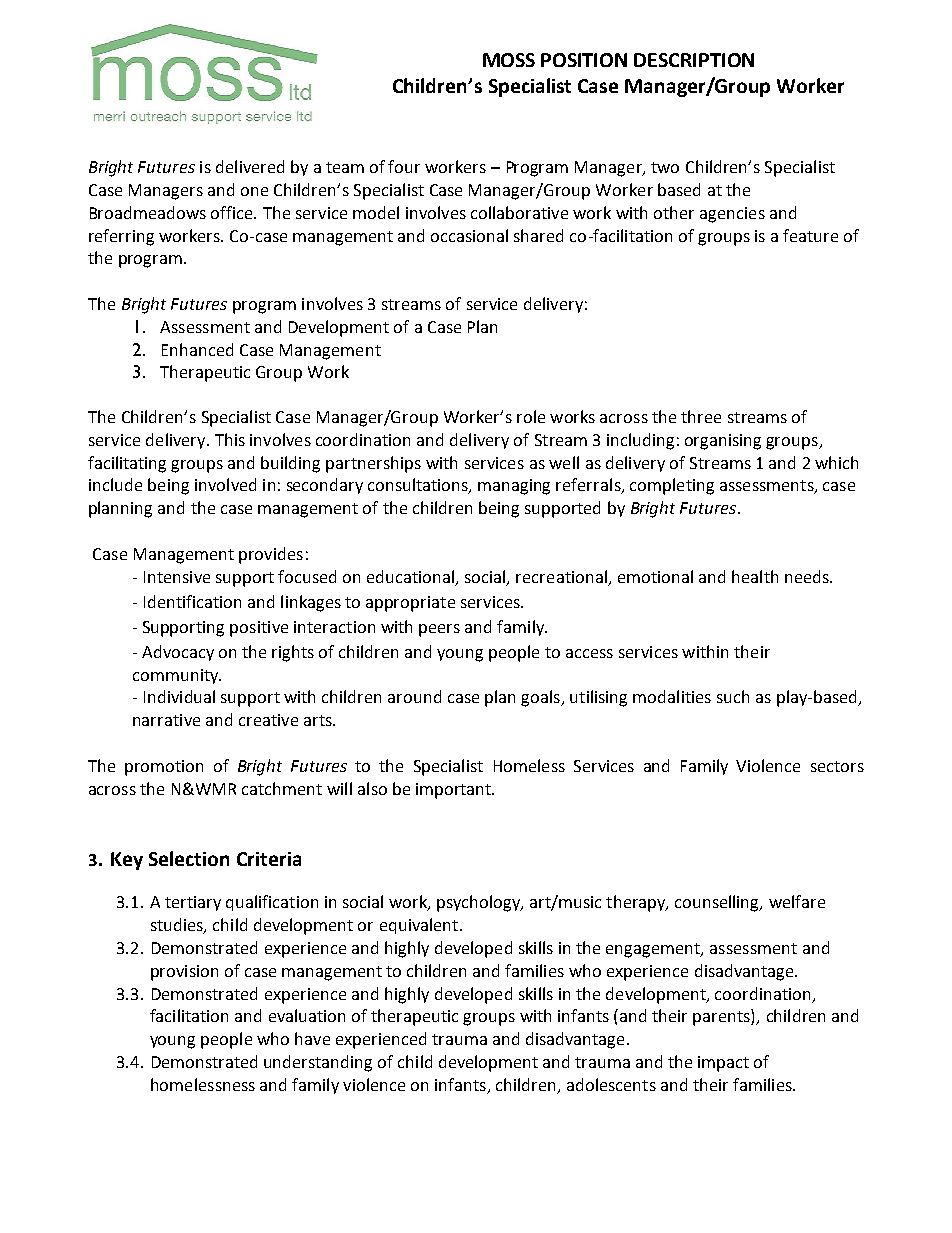 The image size is (952, 1233). Describe the element at coordinates (197, 349) in the screenshot. I see `Enhanced` at that location.
